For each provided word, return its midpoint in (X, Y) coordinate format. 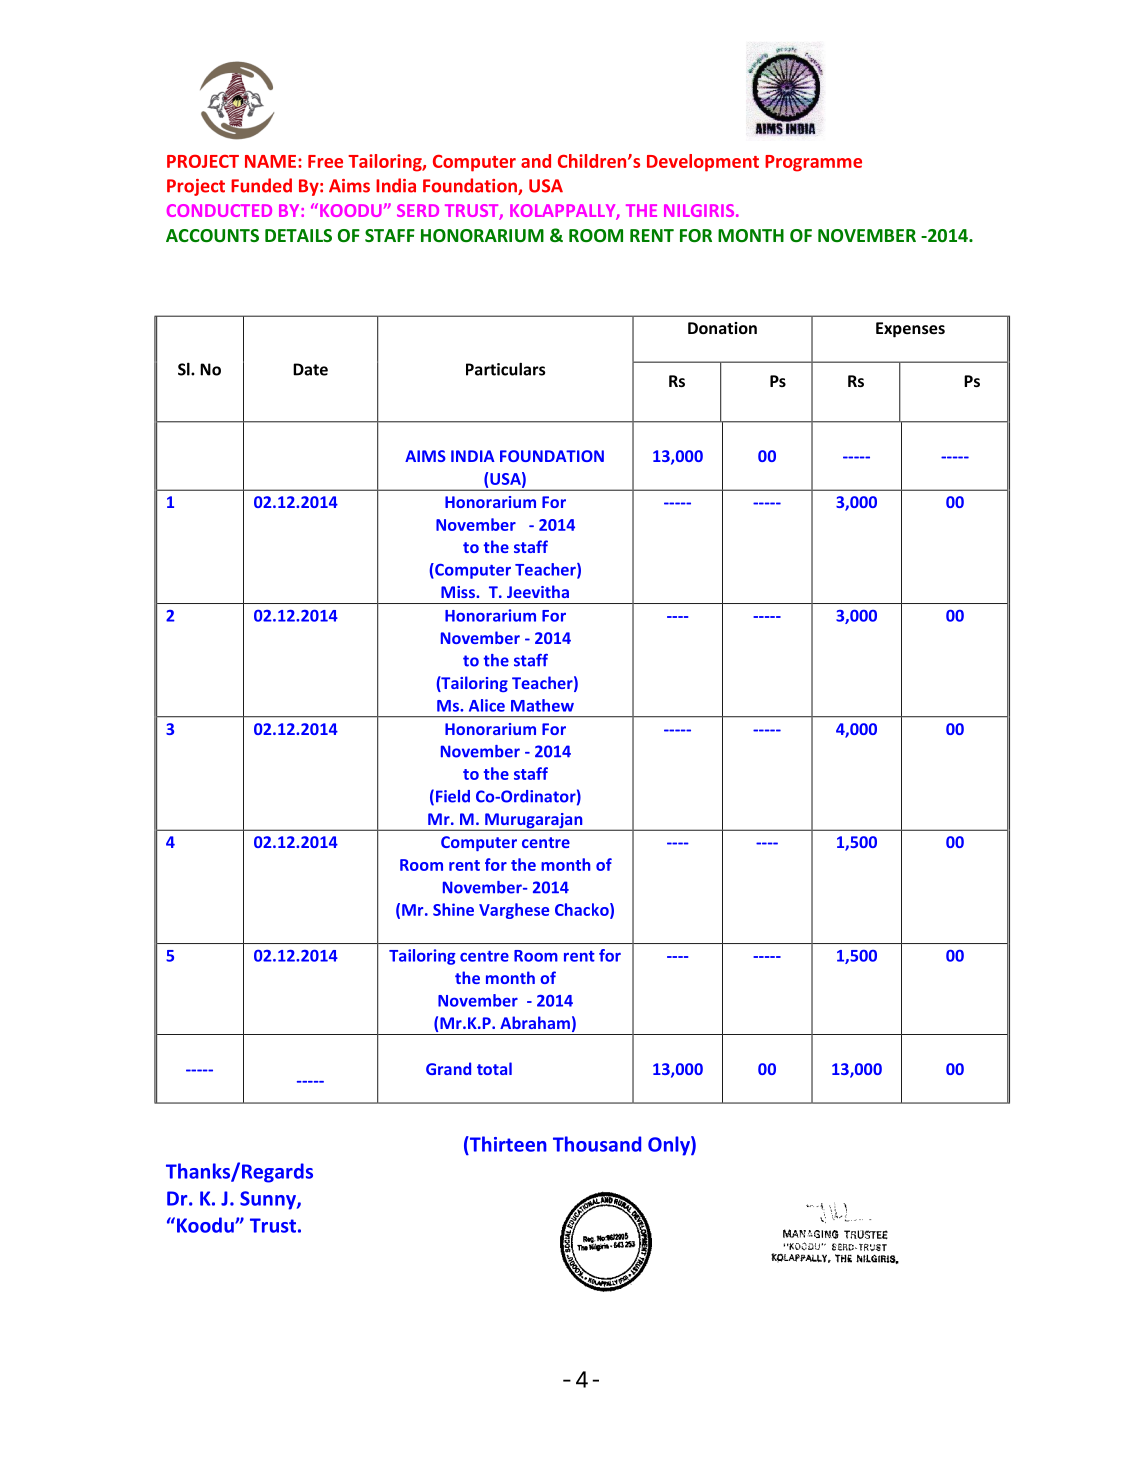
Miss (459, 592)
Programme (813, 163)
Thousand (597, 1144)
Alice (487, 705)
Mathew (542, 705)
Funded (261, 185)
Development (703, 163)
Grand (448, 1068)
